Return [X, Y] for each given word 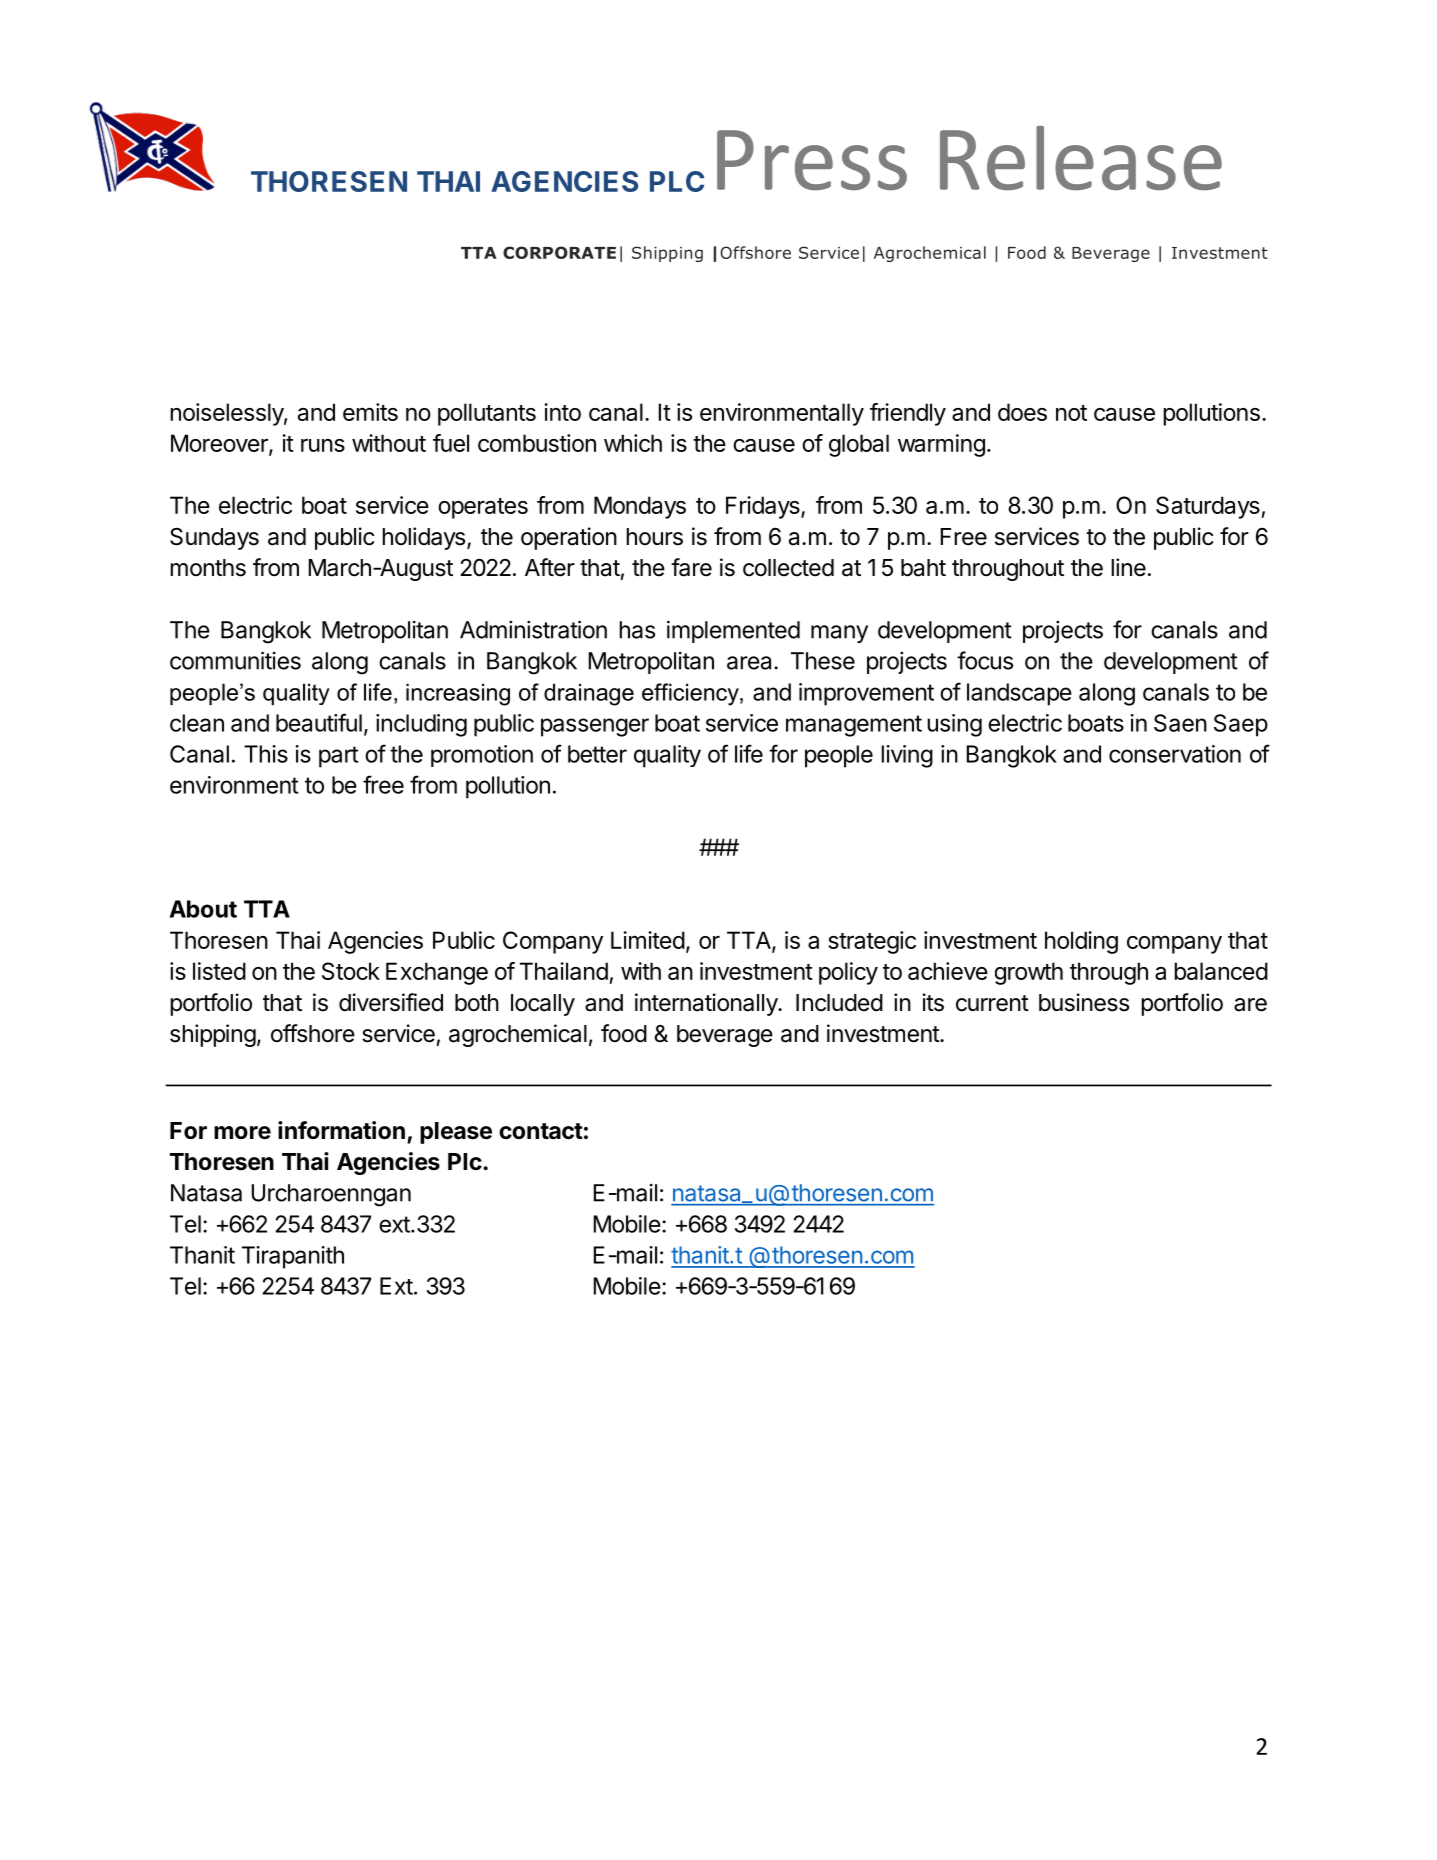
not [1071, 413]
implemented [733, 631]
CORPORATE [559, 252]
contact [541, 1131]
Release [1081, 158]
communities [235, 660]
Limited [648, 940]
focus [985, 660]
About [203, 909]
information [341, 1130]
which [633, 443]
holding [1081, 942]
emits [370, 412]
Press [812, 160]
